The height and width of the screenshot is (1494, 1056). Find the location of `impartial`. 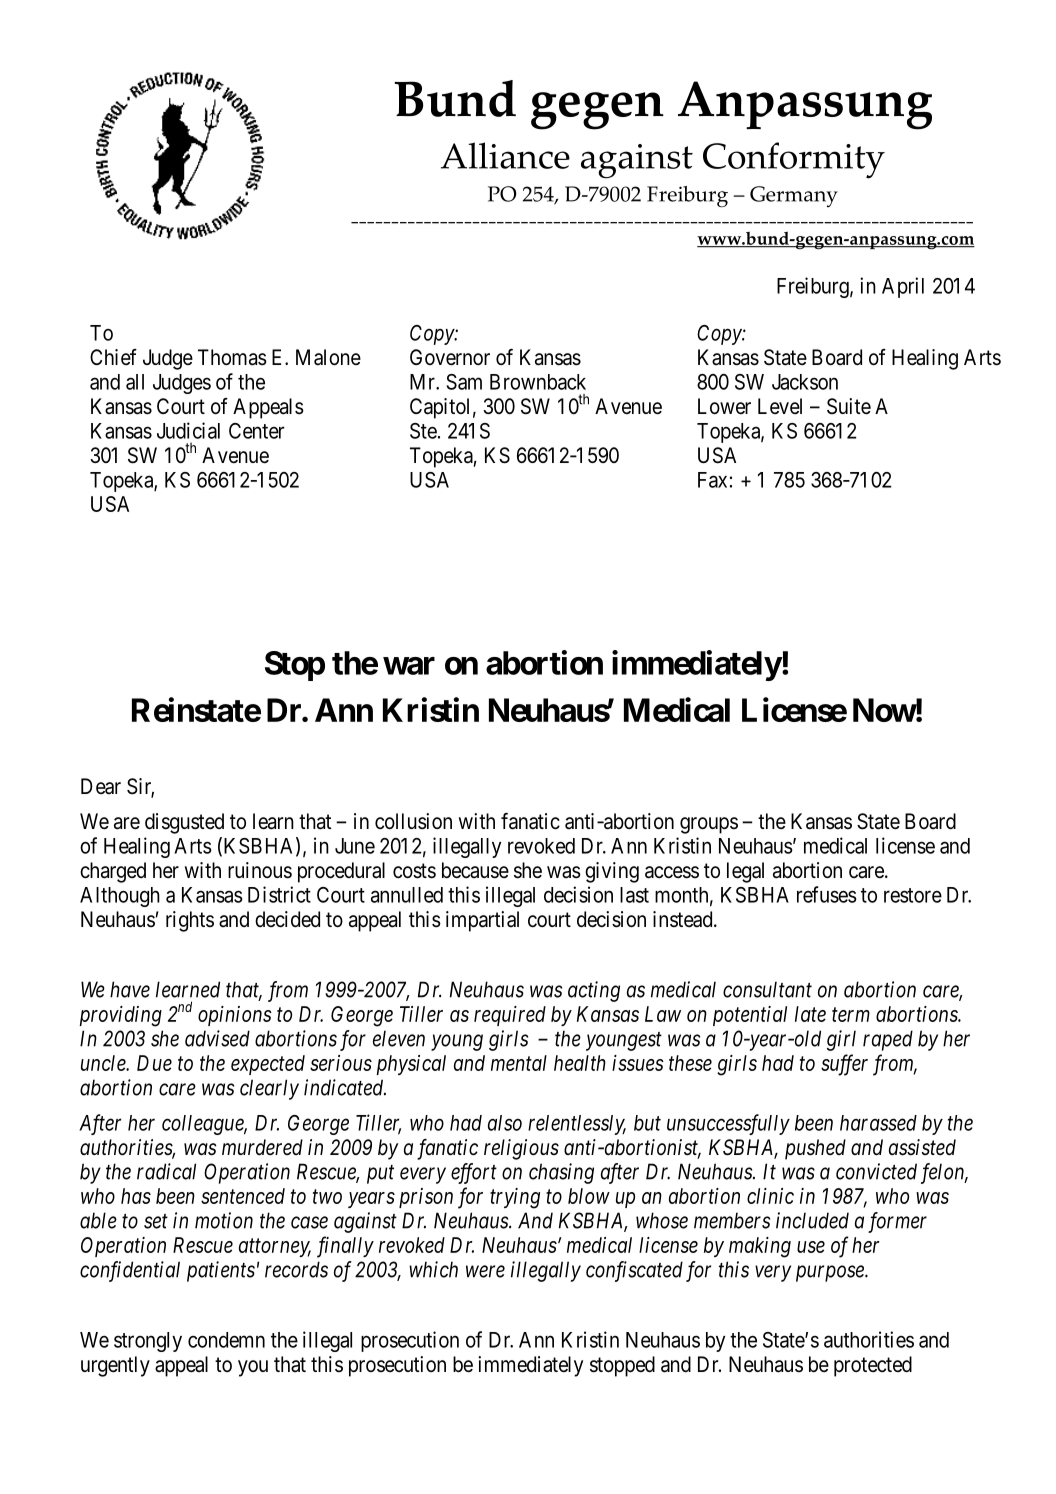

impartial is located at coordinates (482, 921).
